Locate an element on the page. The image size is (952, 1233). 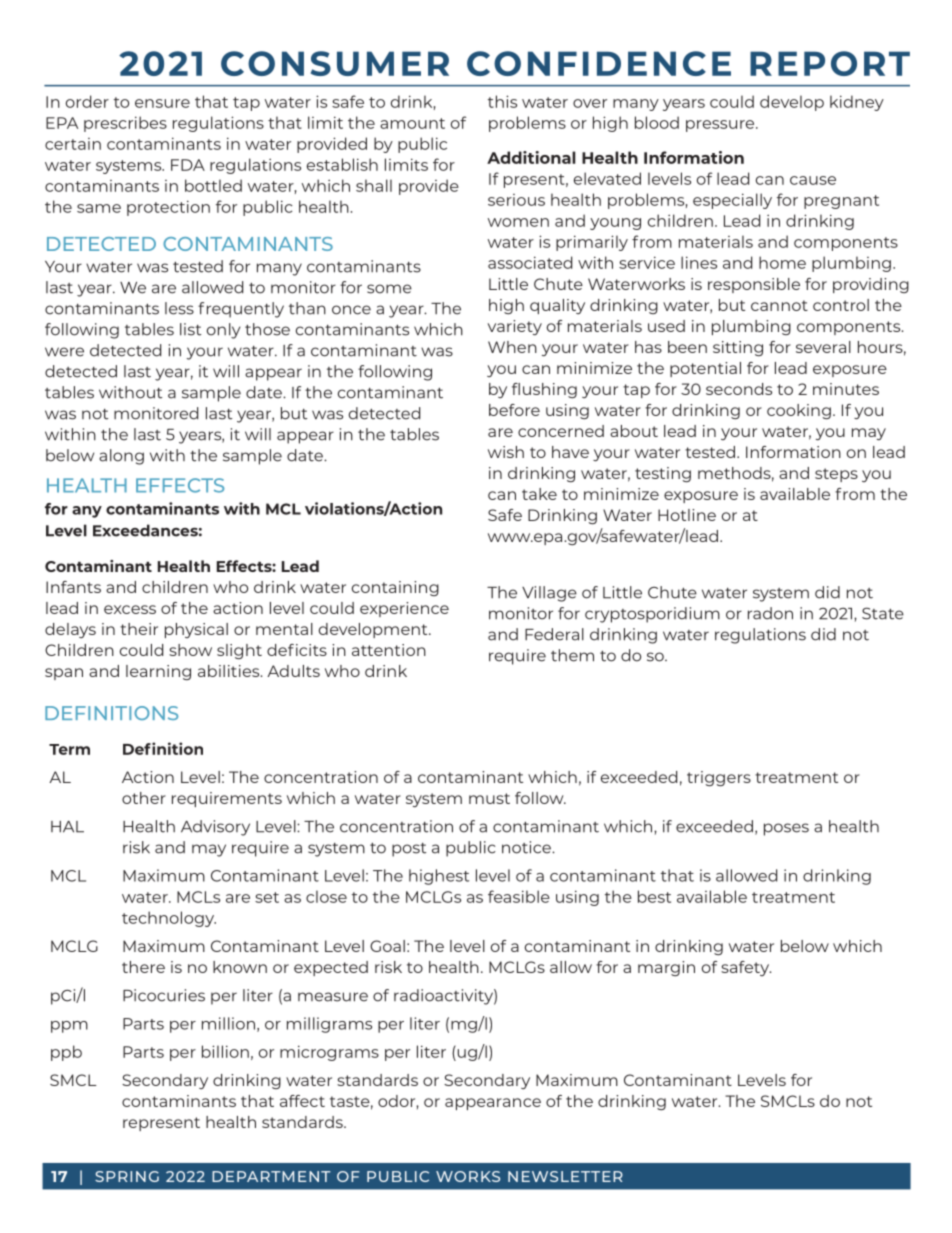
REPORT is located at coordinates (830, 63).
